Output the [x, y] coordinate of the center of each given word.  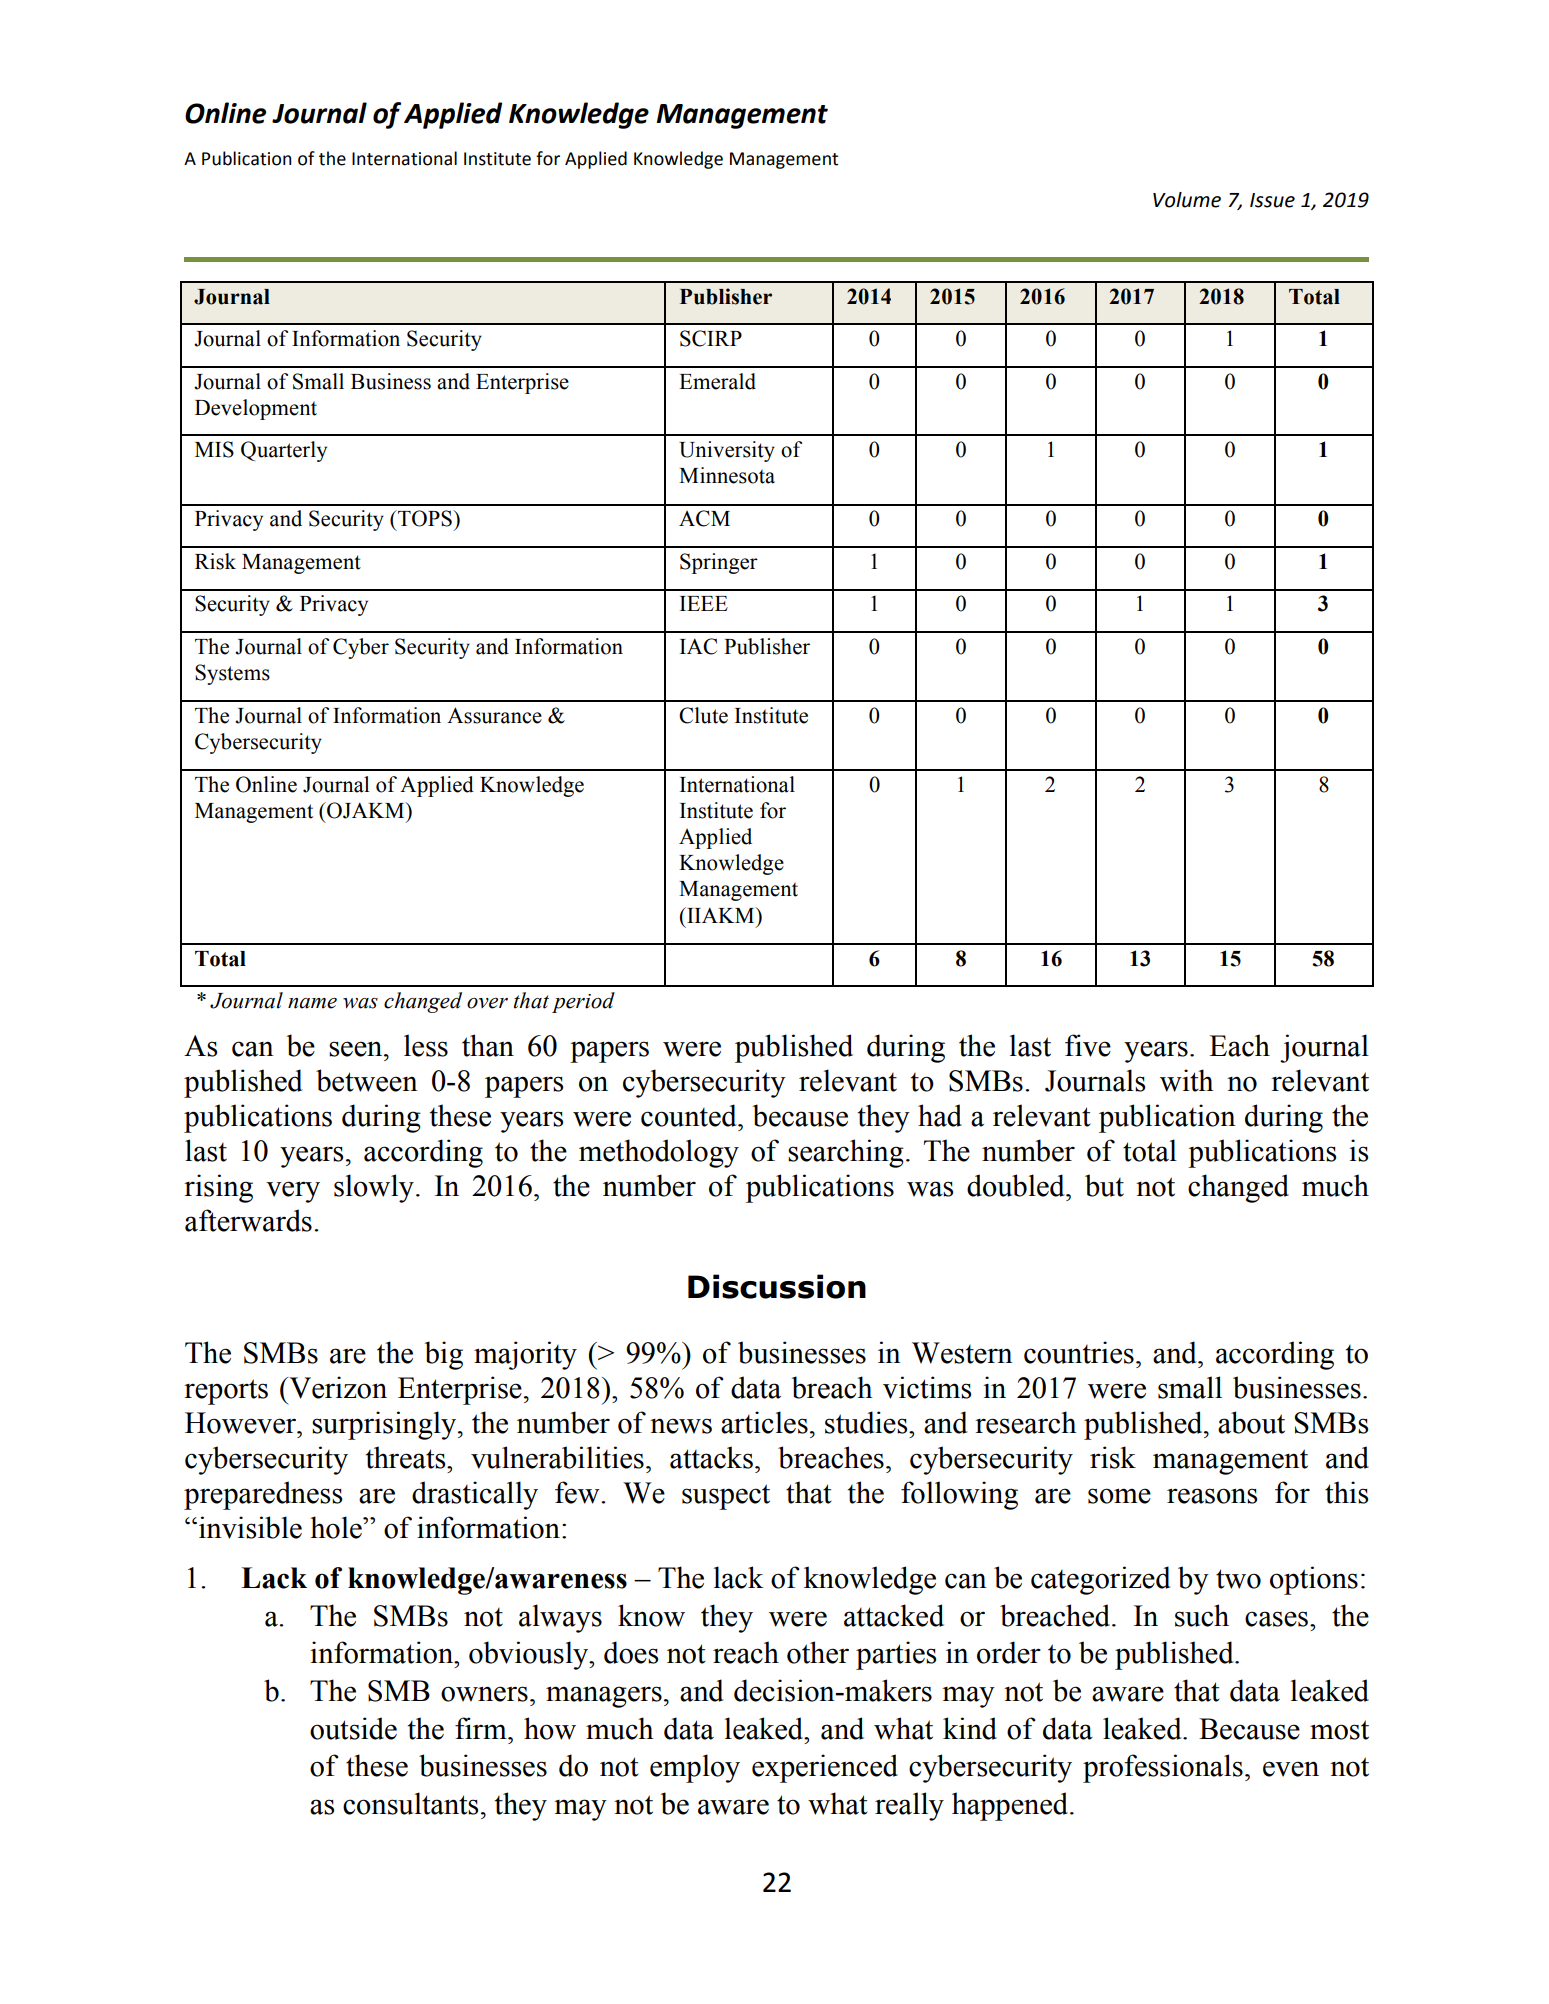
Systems [232, 674]
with [1186, 1080]
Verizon [337, 1387]
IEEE [704, 603]
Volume [1187, 200]
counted [690, 1115]
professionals [1163, 1768]
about [1251, 1422]
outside [353, 1728]
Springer [719, 563]
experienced [825, 1768]
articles [764, 1422]
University [727, 451]
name [312, 1003]
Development [256, 409]
